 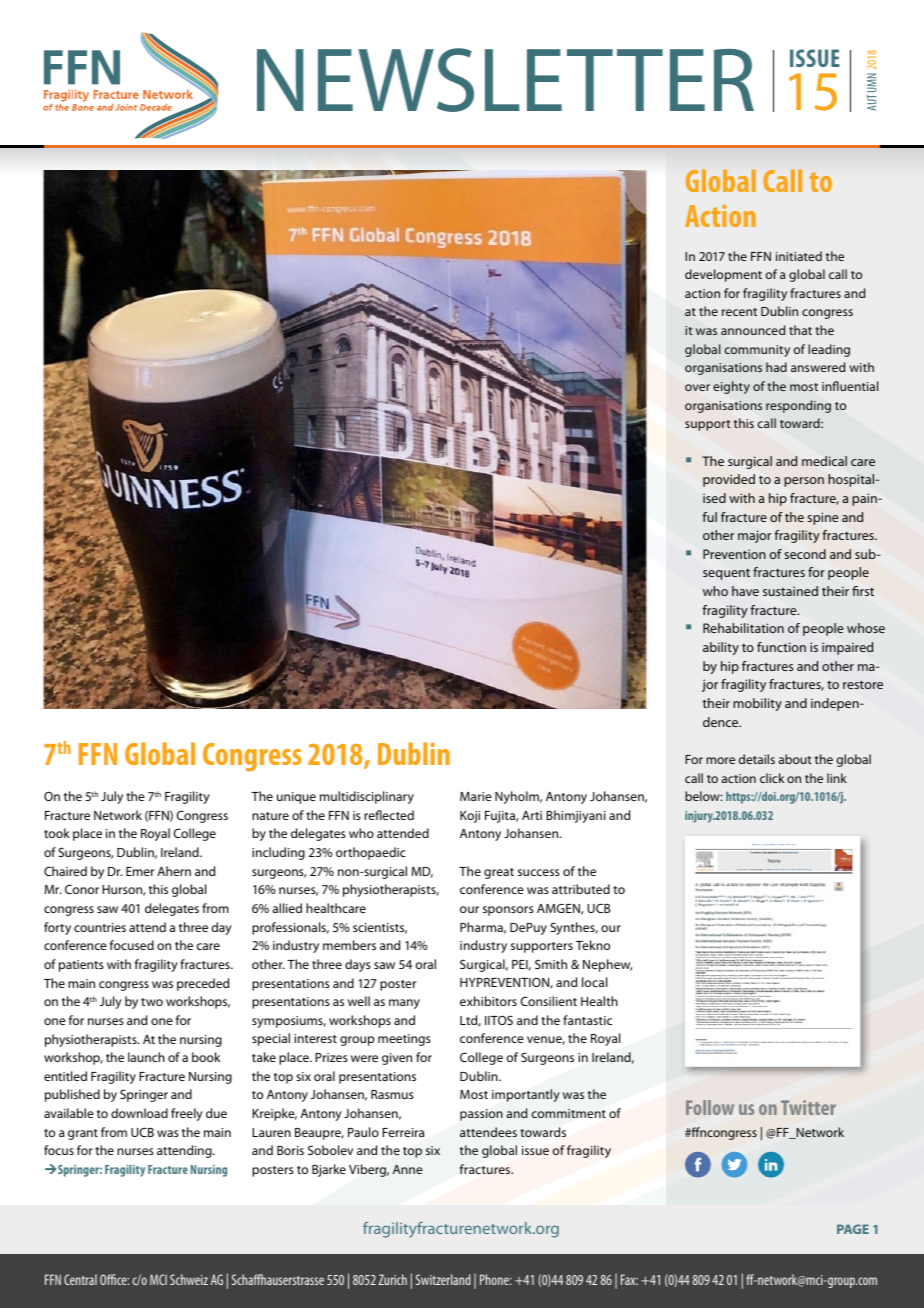 What do you see at coordinates (80, 1279) in the screenshot?
I see `Central` at bounding box center [80, 1279].
